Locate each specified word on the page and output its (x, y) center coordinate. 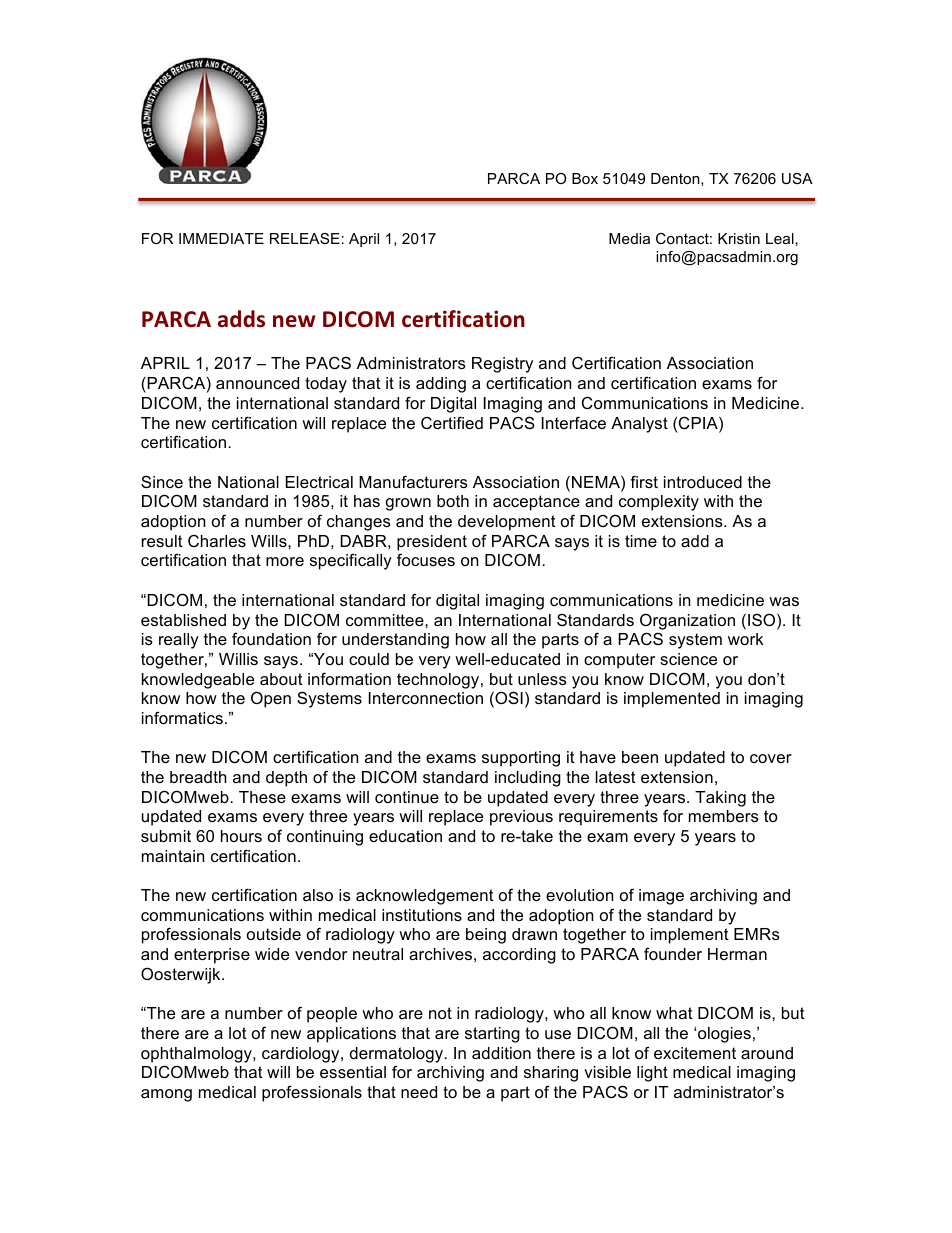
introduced (703, 482)
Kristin (739, 238)
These (262, 797)
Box (585, 178)
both (453, 501)
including (528, 779)
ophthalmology (197, 1055)
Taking (720, 799)
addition (501, 1053)
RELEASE (305, 238)
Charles (217, 541)
